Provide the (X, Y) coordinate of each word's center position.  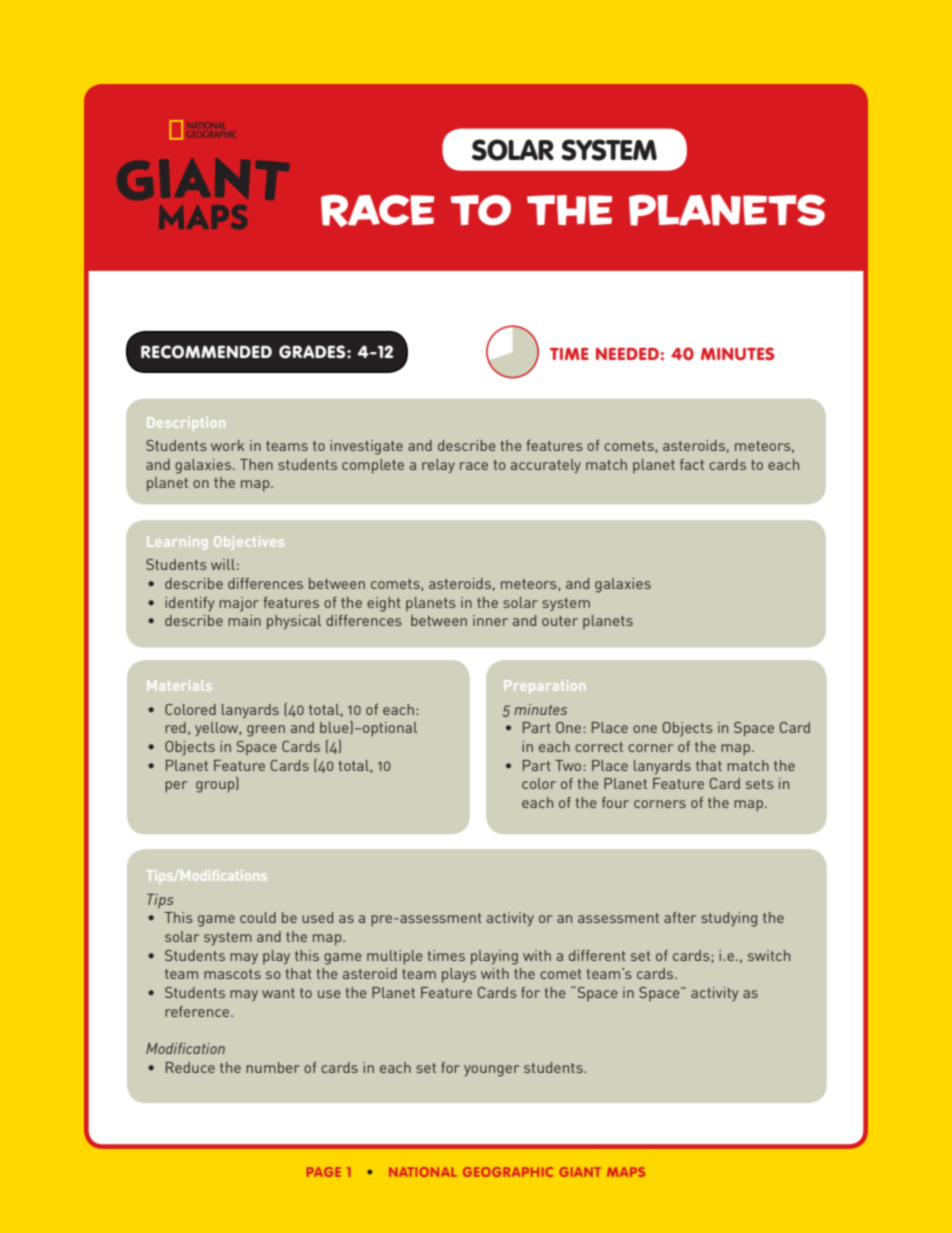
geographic (508, 1172)
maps (626, 1172)
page (324, 1172)
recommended (206, 352)
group (216, 787)
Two (569, 765)
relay (438, 466)
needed (627, 354)
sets (760, 784)
